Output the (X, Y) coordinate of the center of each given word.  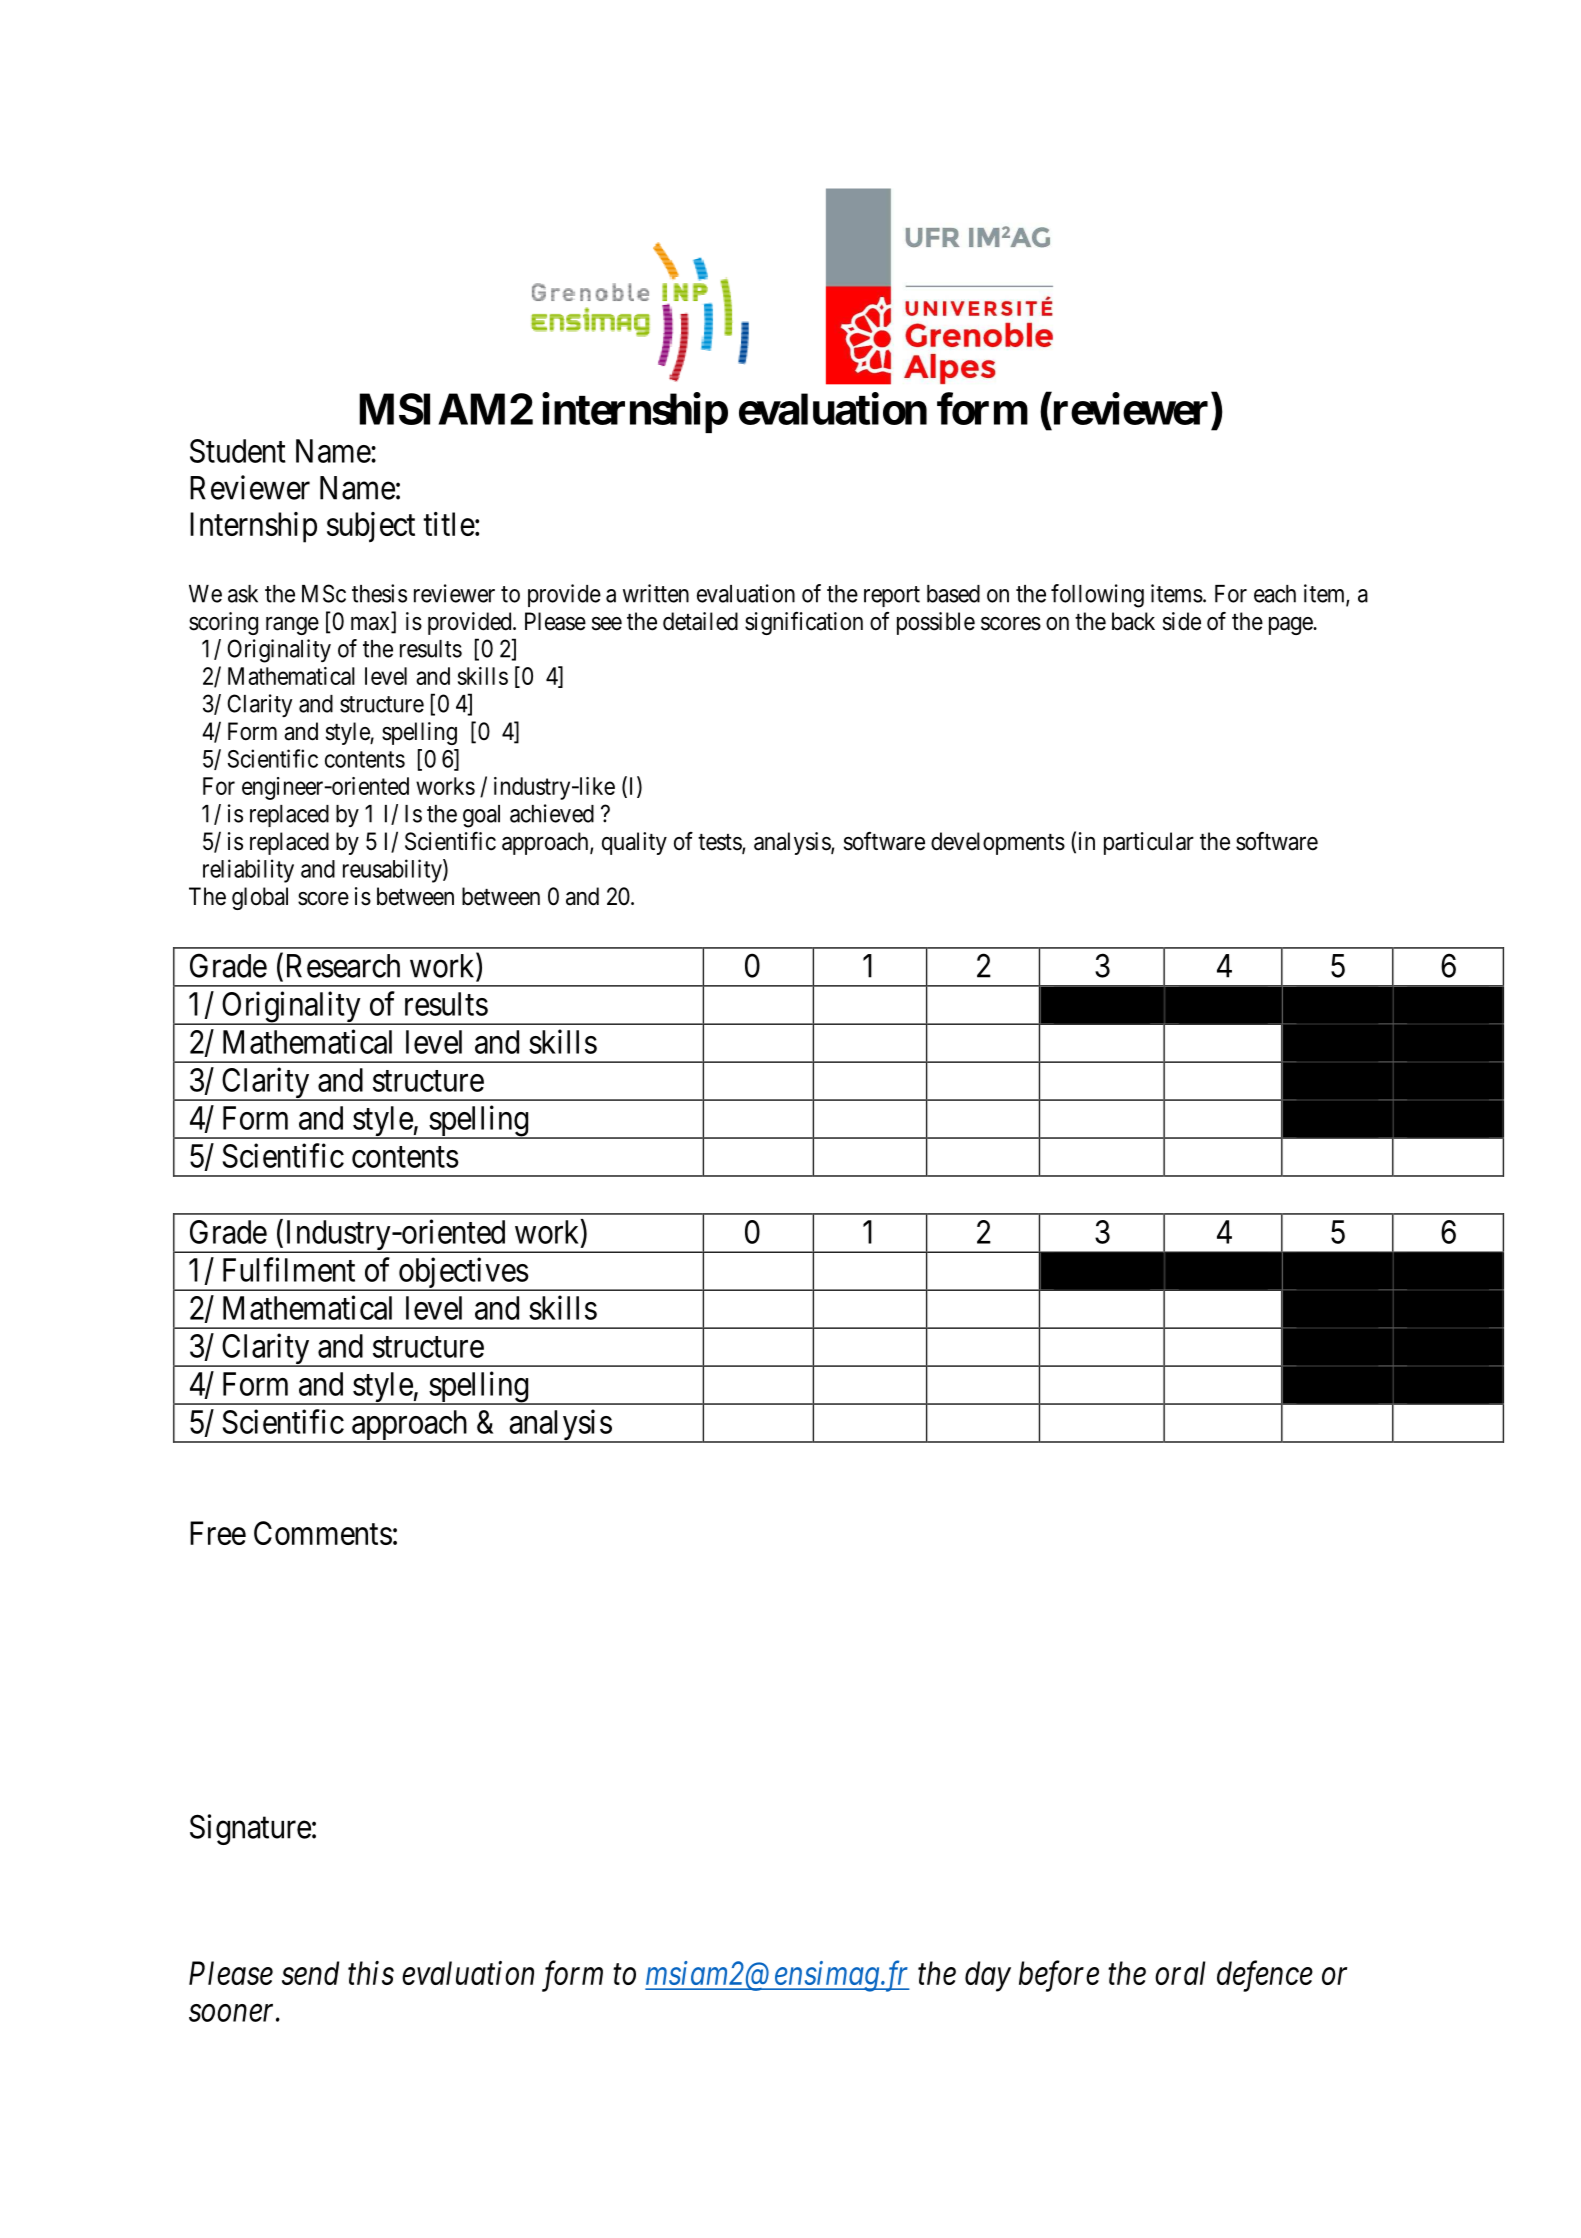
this (371, 1973)
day (988, 1976)
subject (371, 527)
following (1097, 596)
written (656, 593)
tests (720, 843)
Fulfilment (289, 1269)
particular (1149, 843)
